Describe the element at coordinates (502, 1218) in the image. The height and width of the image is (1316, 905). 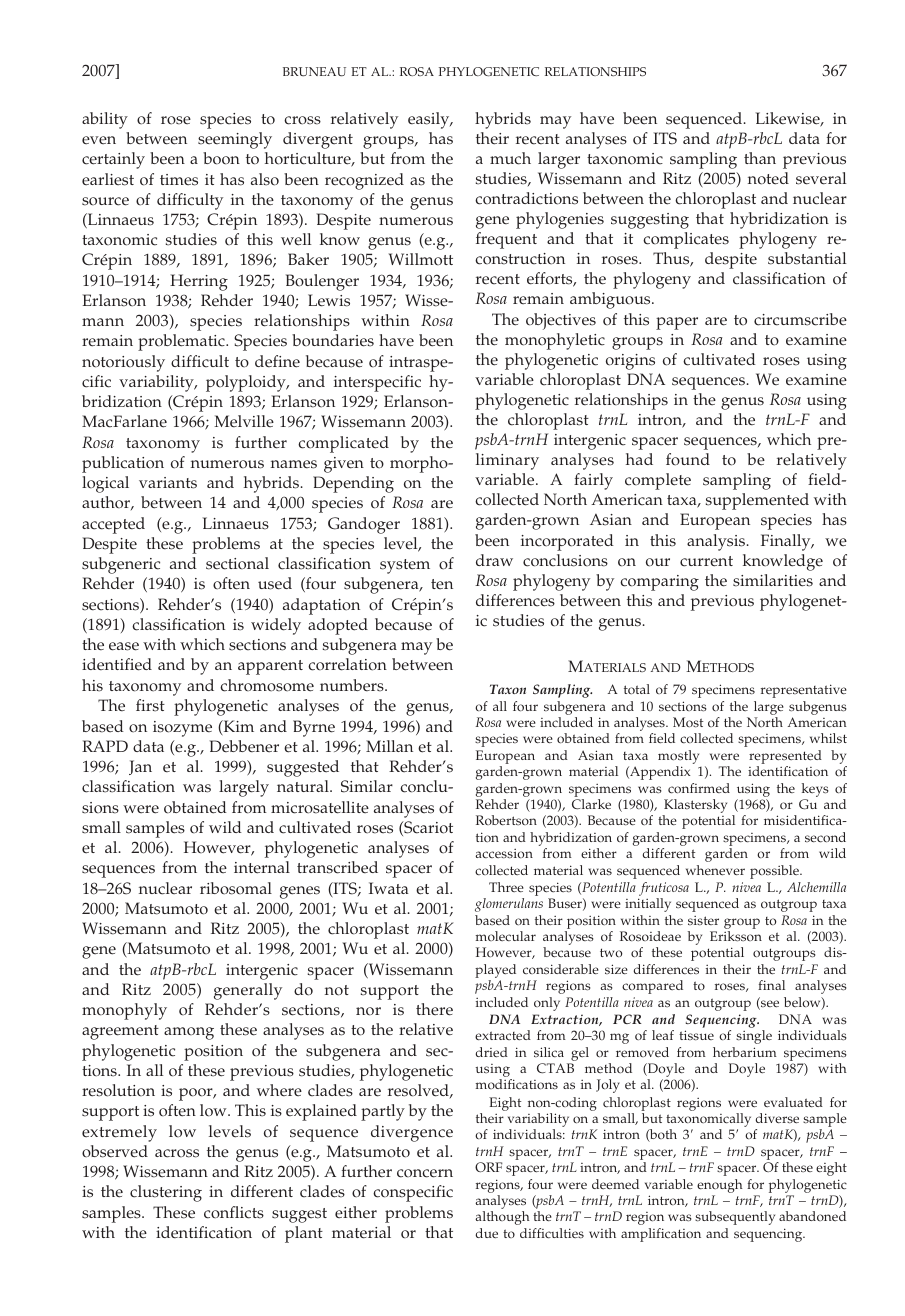
I see `although` at that location.
